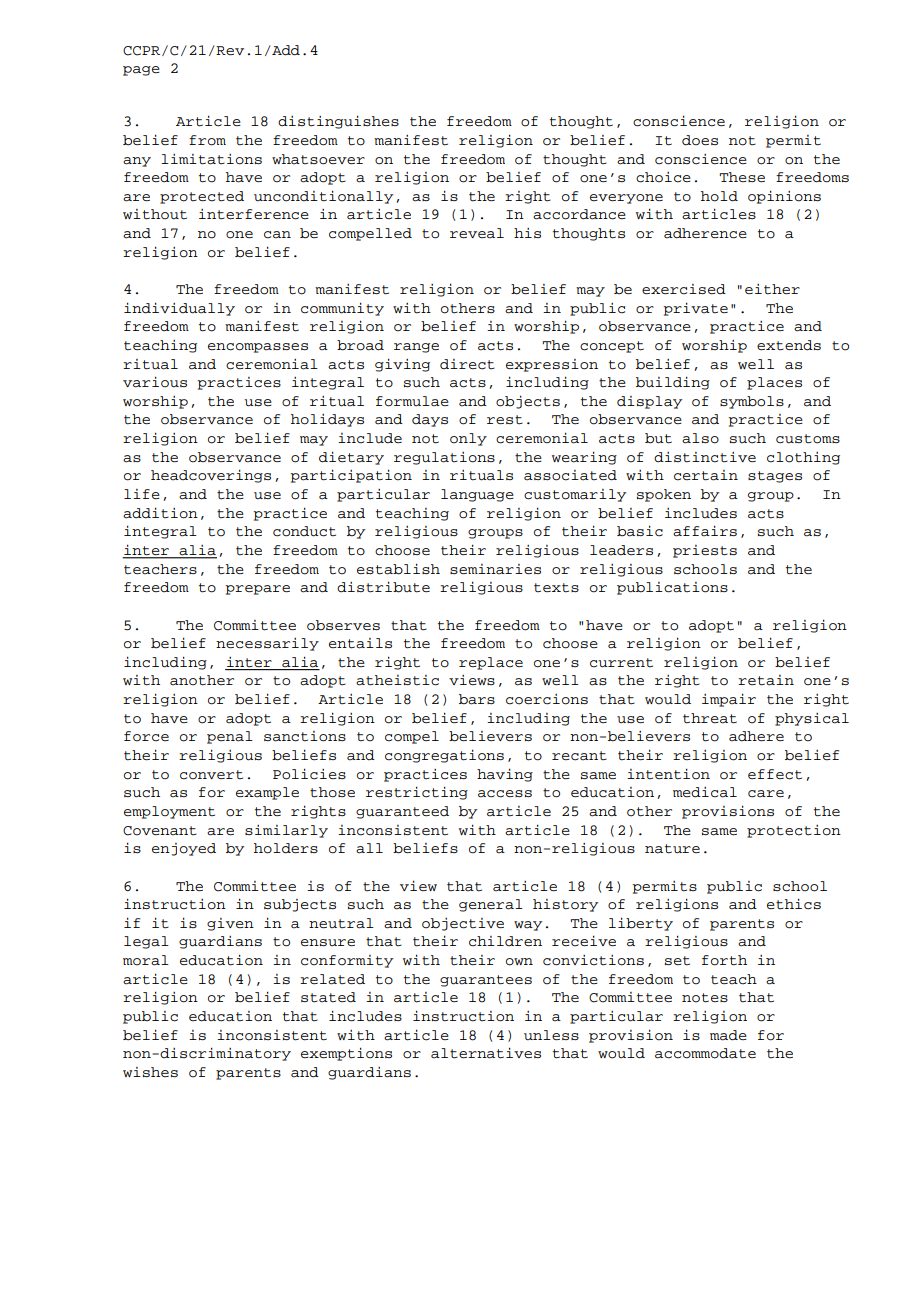 The height and width of the image is (1308, 924). I want to click on necessarily, so click(267, 644).
